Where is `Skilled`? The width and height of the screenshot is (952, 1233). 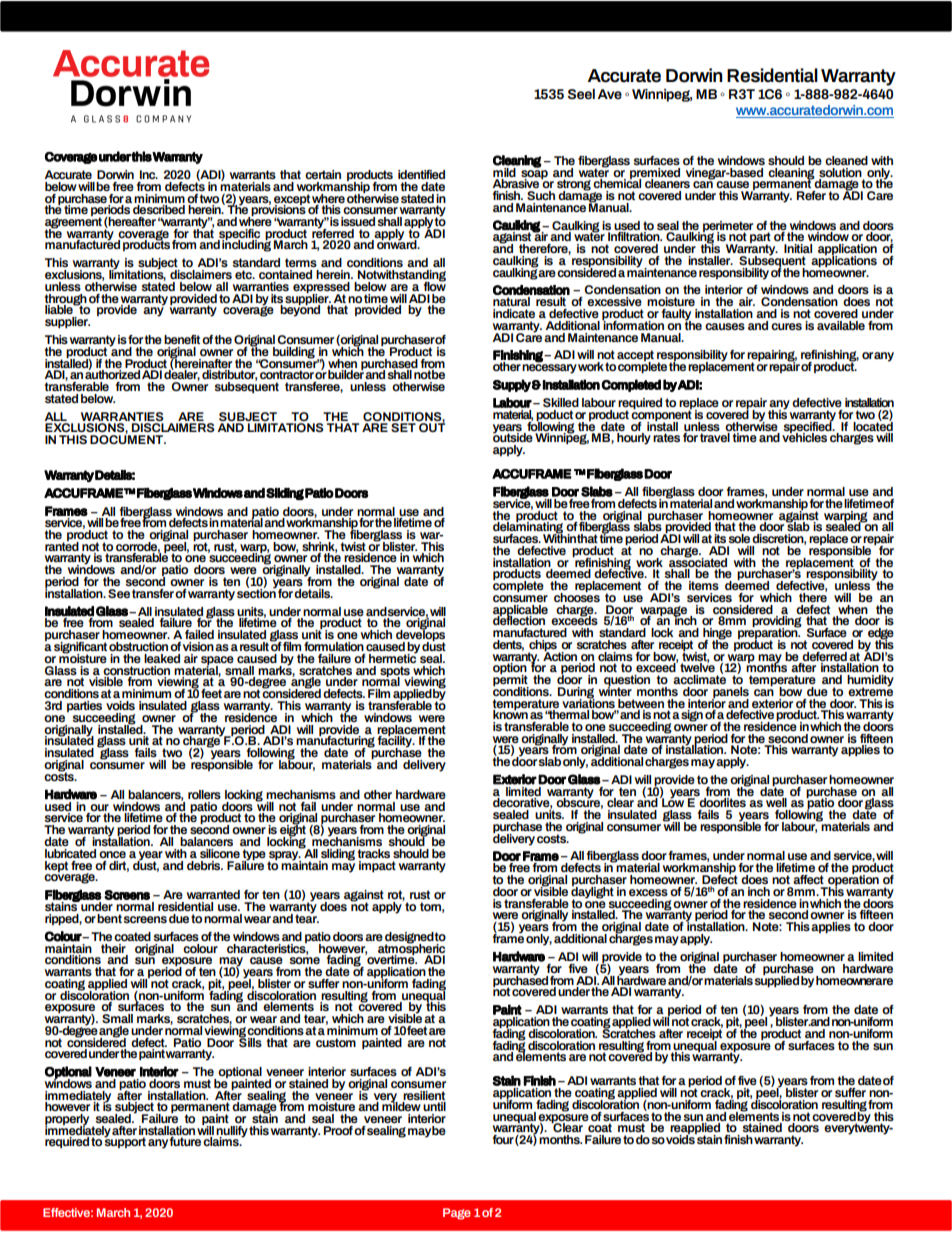
Skilled is located at coordinates (561, 402).
